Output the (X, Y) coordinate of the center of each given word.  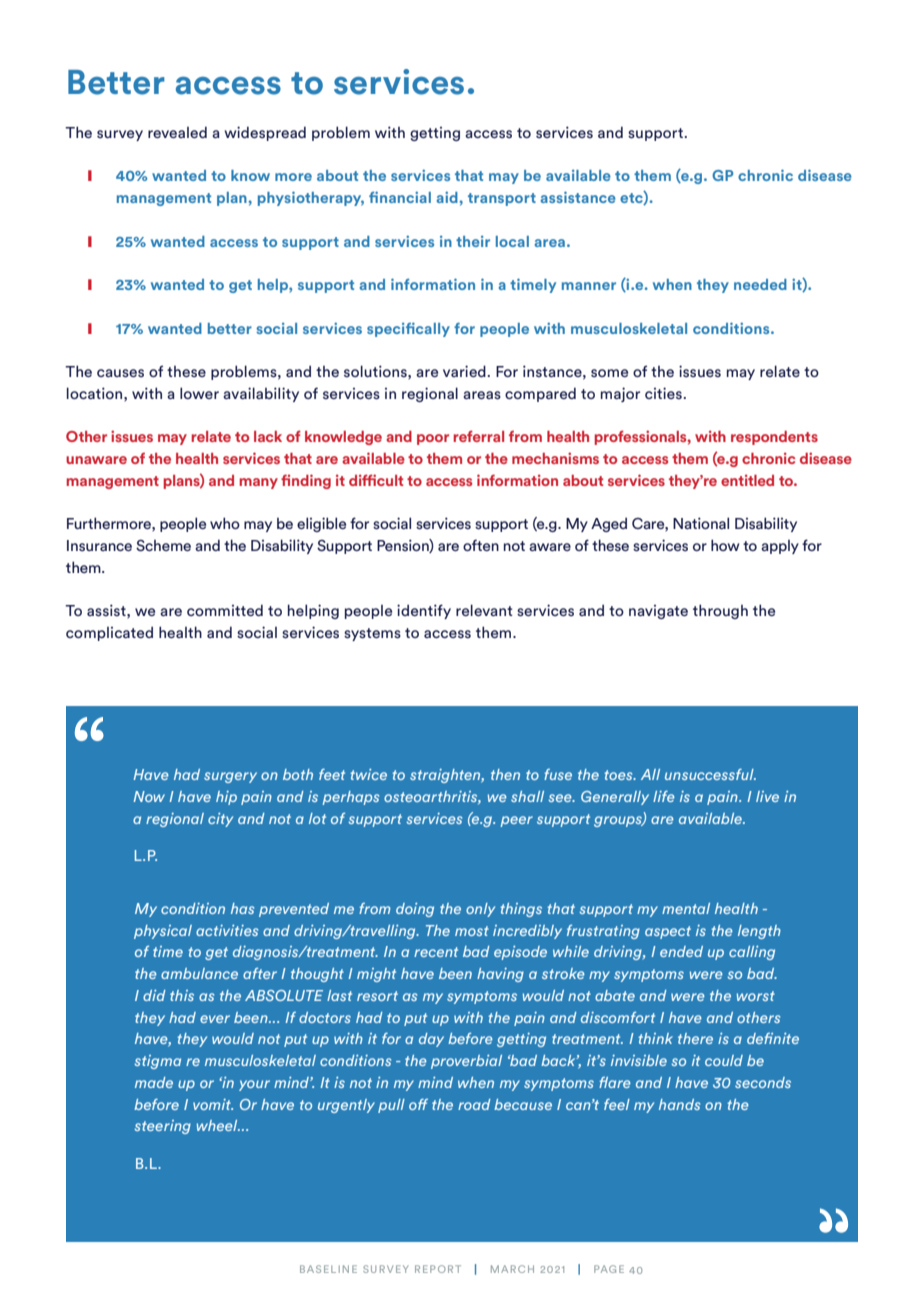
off (418, 1104)
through (720, 611)
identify (424, 611)
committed (225, 610)
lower (199, 393)
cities (663, 393)
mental (686, 908)
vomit (213, 1104)
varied (464, 371)
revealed (177, 132)
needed (760, 284)
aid (448, 197)
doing (415, 910)
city (220, 820)
